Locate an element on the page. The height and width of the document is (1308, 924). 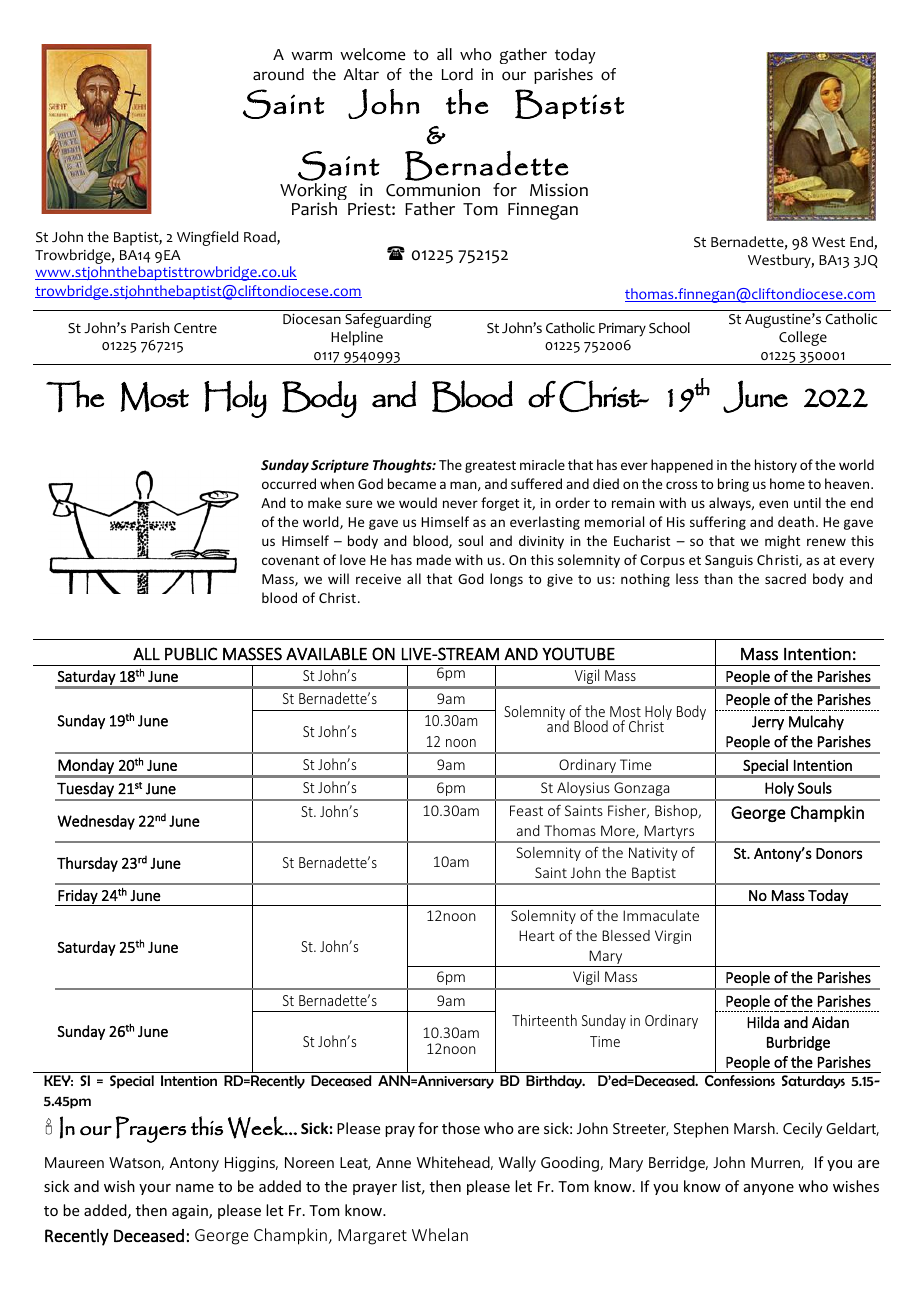
Whelan is located at coordinates (440, 1234).
